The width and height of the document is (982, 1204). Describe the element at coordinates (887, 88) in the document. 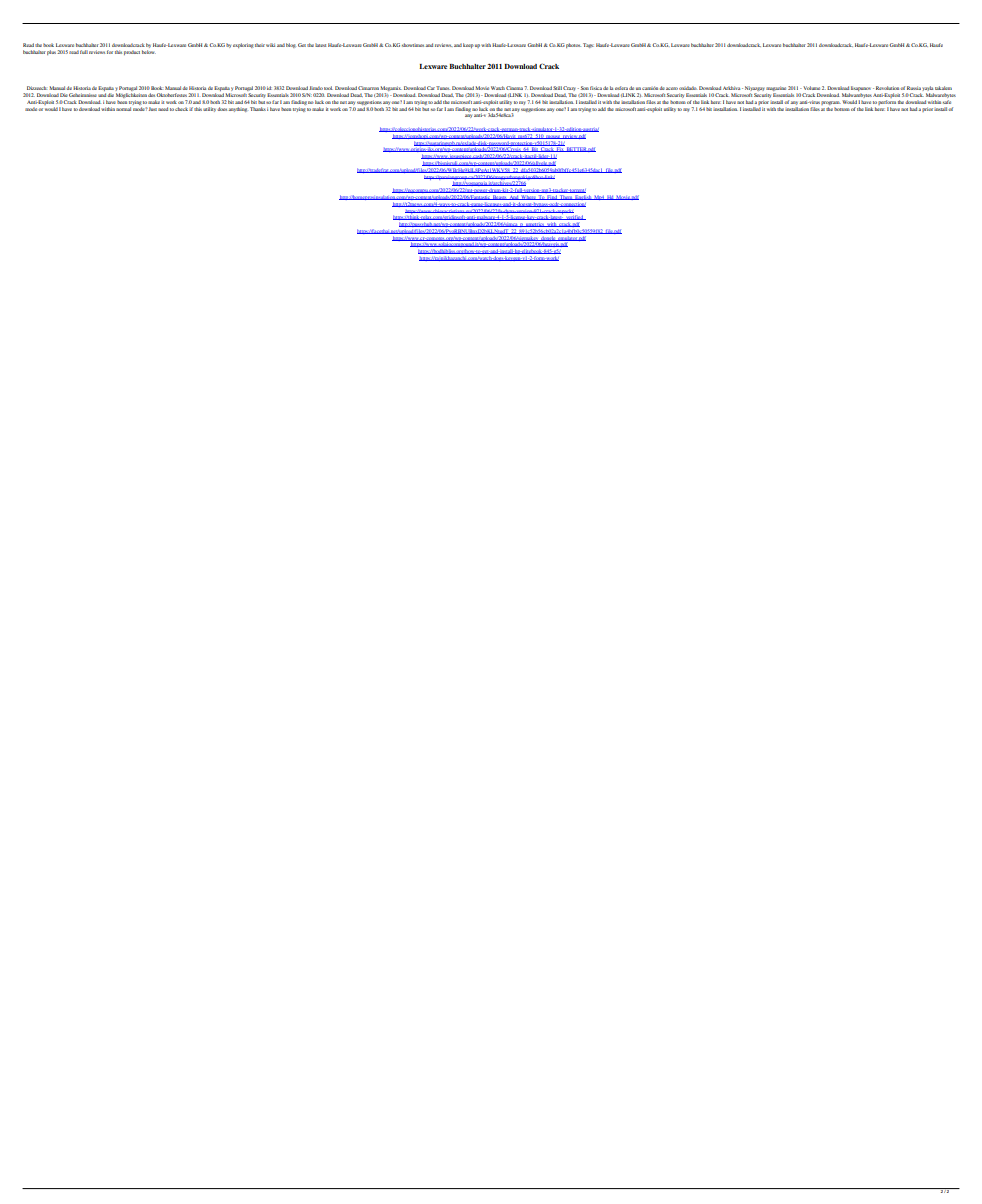

I see `Revolution` at that location.
